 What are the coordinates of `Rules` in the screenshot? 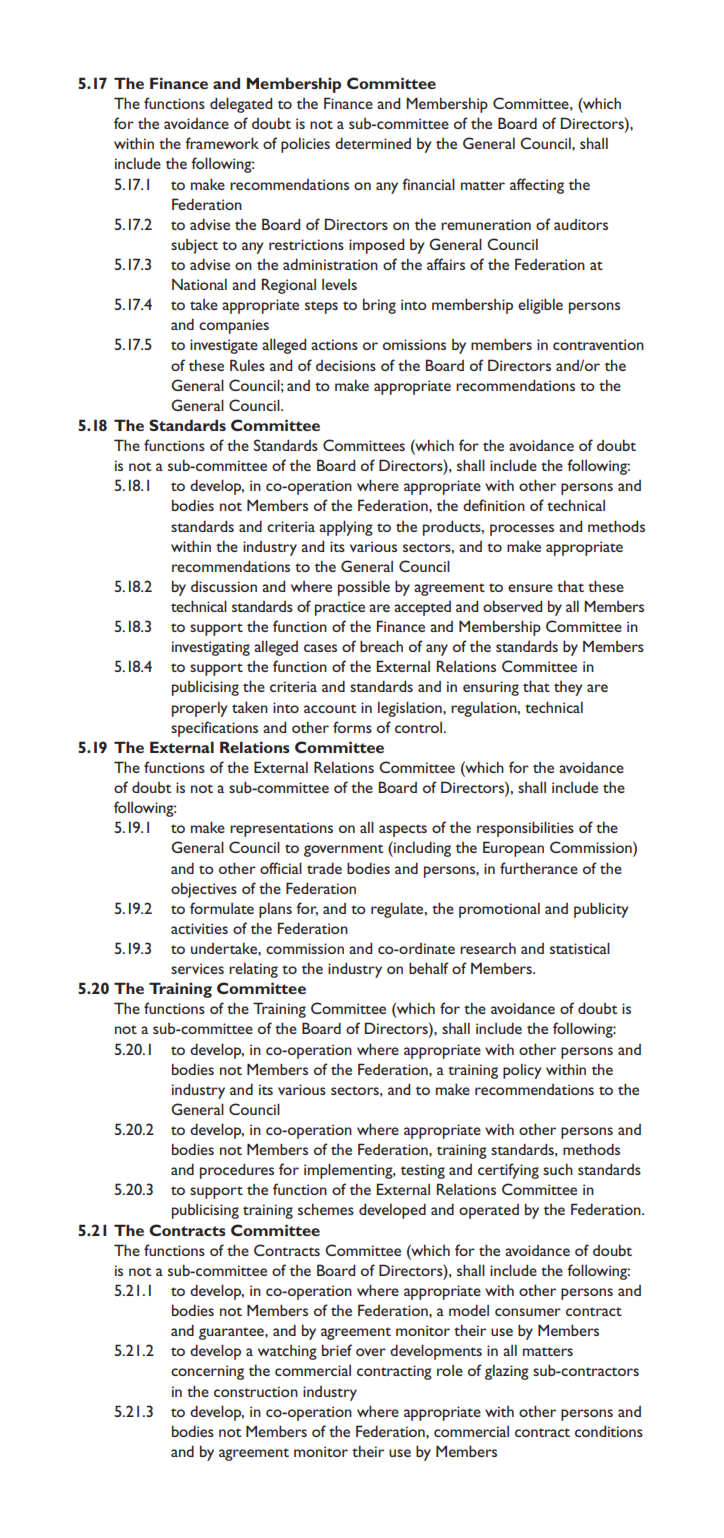 It's located at (247, 365).
